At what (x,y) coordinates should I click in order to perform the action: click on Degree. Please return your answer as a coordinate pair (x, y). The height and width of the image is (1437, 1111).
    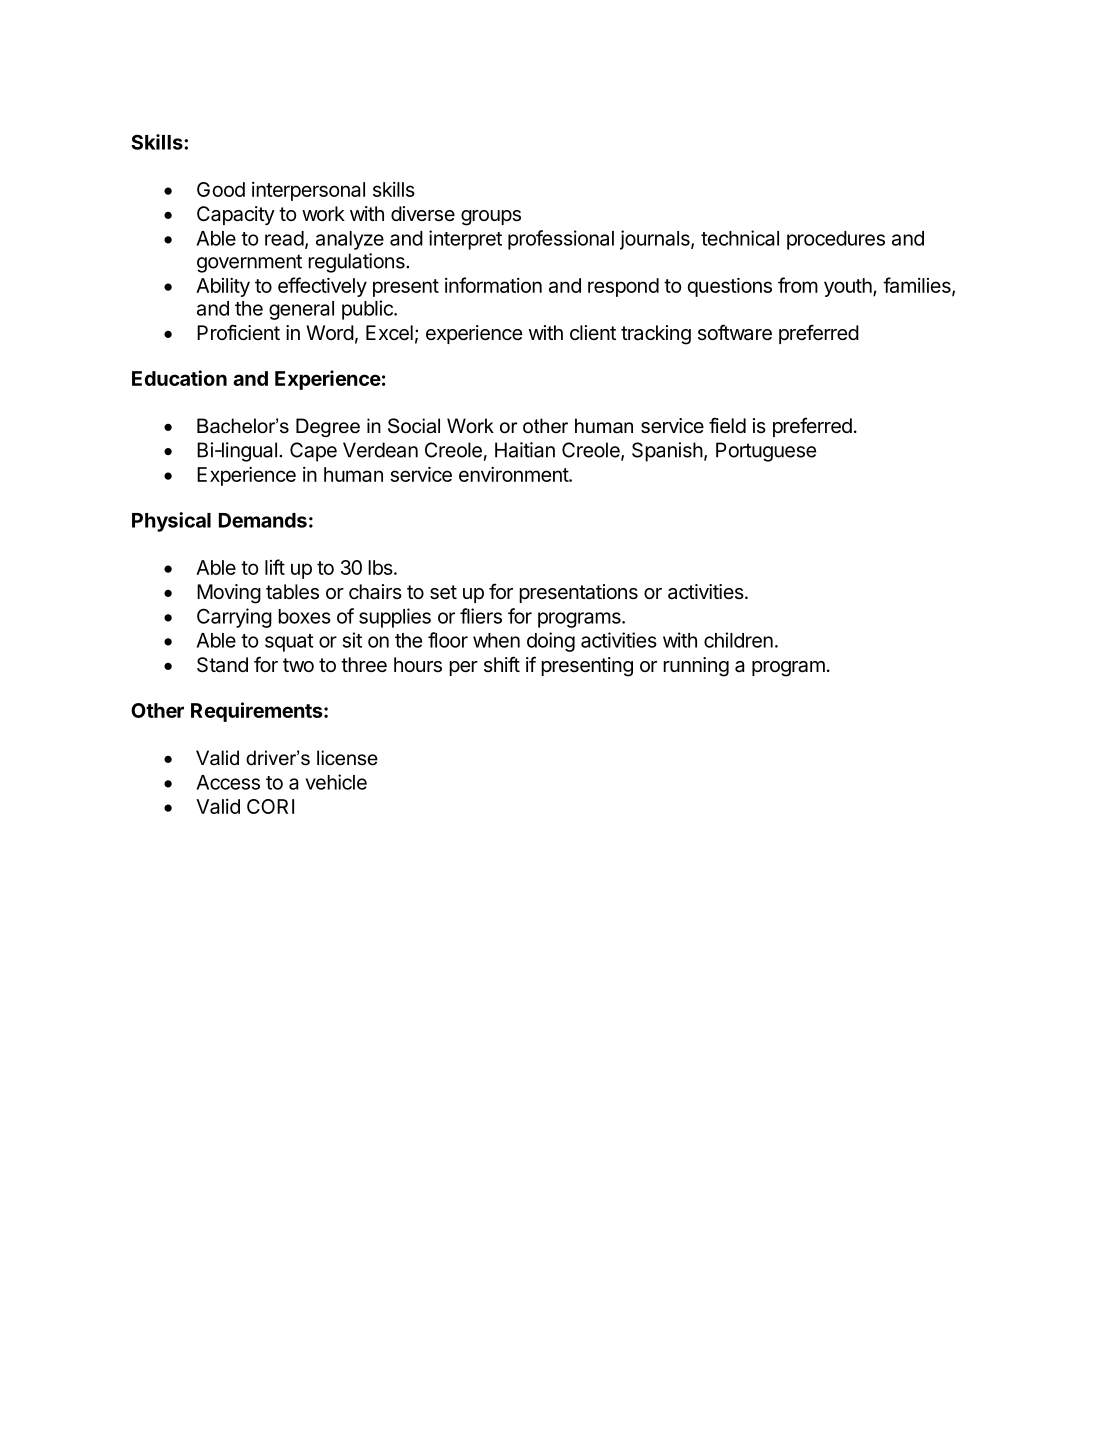
    Looking at the image, I should click on (328, 427).
